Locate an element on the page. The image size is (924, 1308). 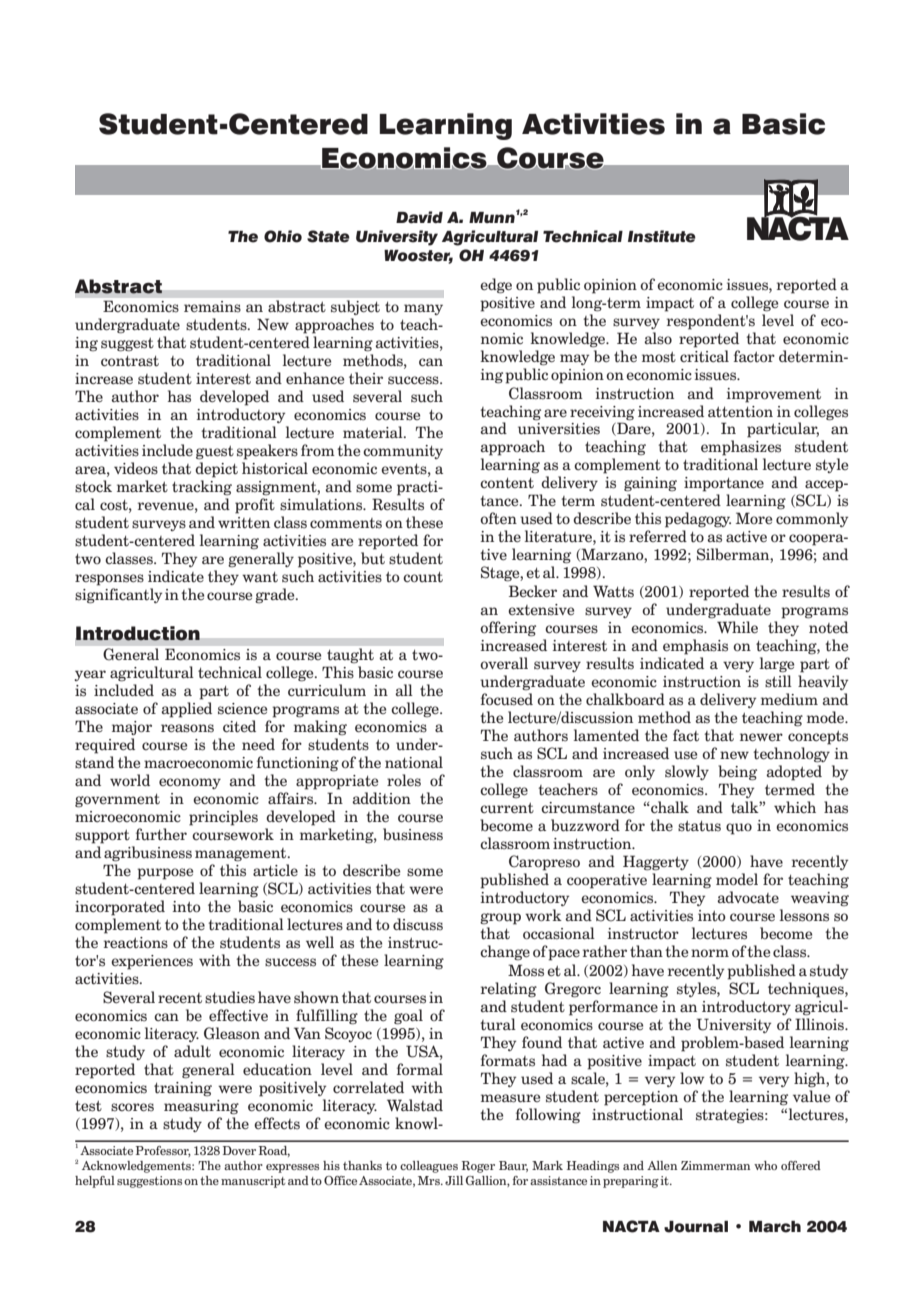
responses is located at coordinates (109, 580).
